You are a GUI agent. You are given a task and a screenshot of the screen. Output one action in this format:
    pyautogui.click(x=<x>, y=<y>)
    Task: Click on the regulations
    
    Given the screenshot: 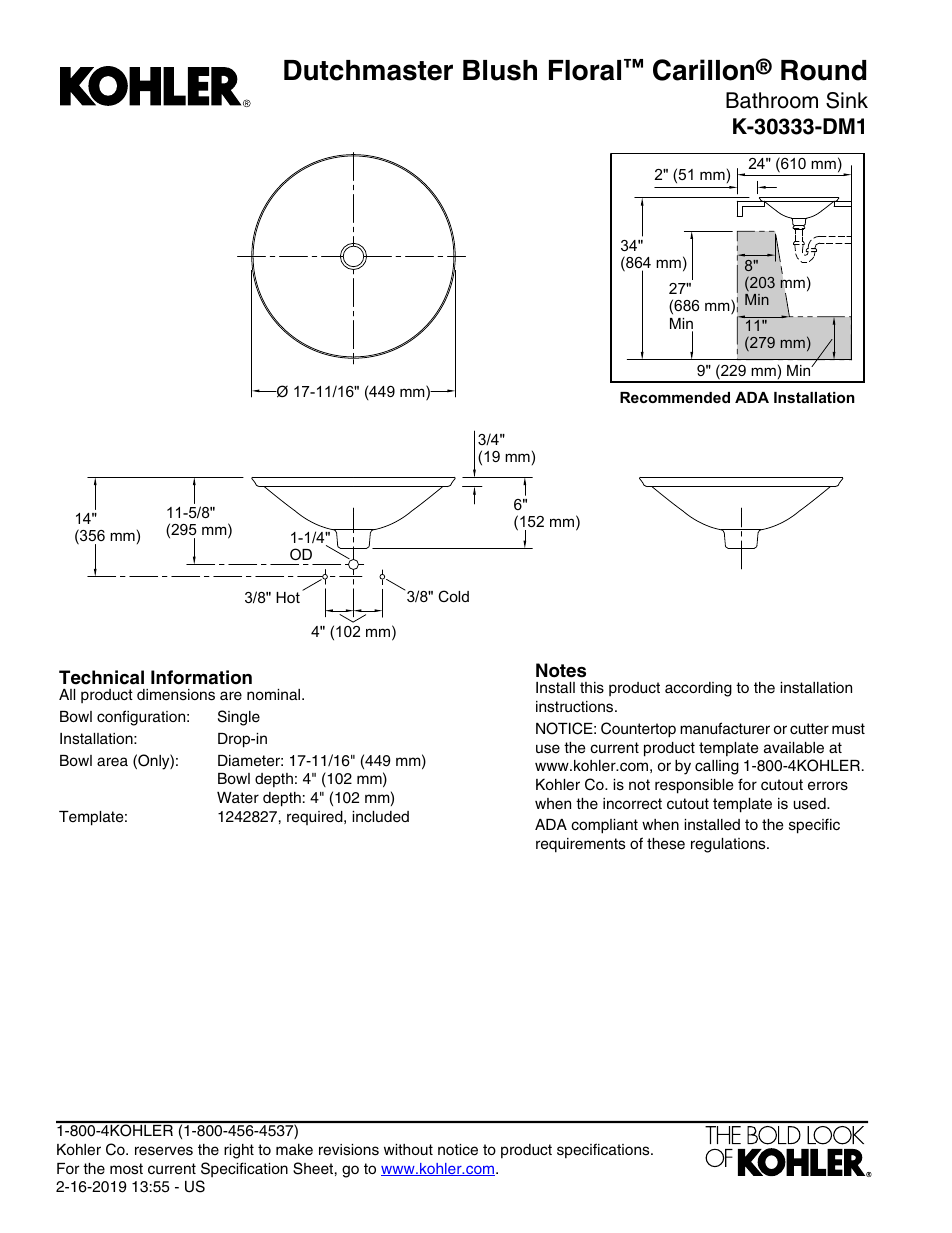 What is the action you would take?
    pyautogui.click(x=729, y=845)
